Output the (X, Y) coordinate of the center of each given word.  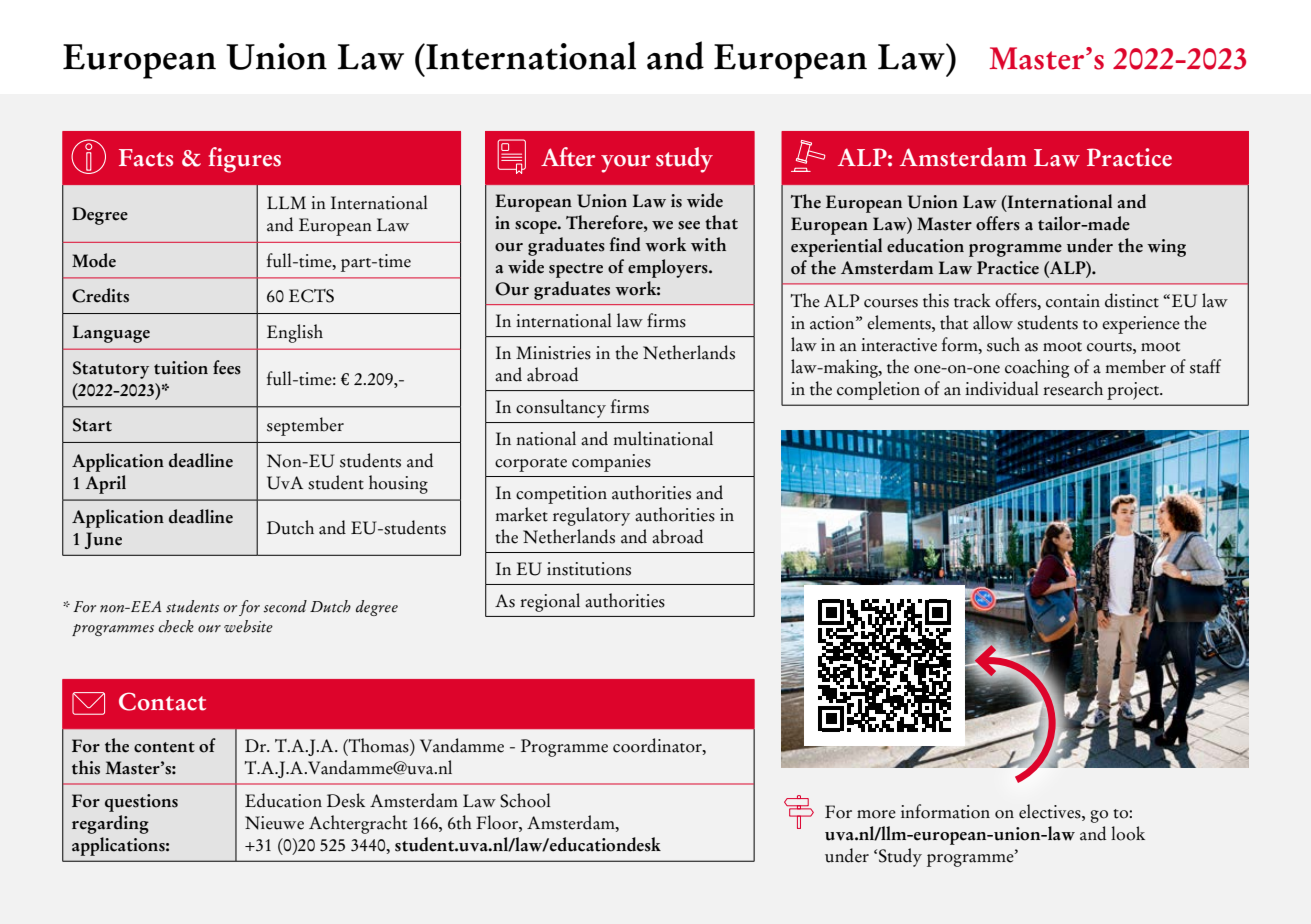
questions (141, 803)
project (1134, 391)
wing (1166, 248)
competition (561, 495)
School (525, 800)
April (105, 484)
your (625, 164)
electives (1051, 811)
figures (245, 160)
